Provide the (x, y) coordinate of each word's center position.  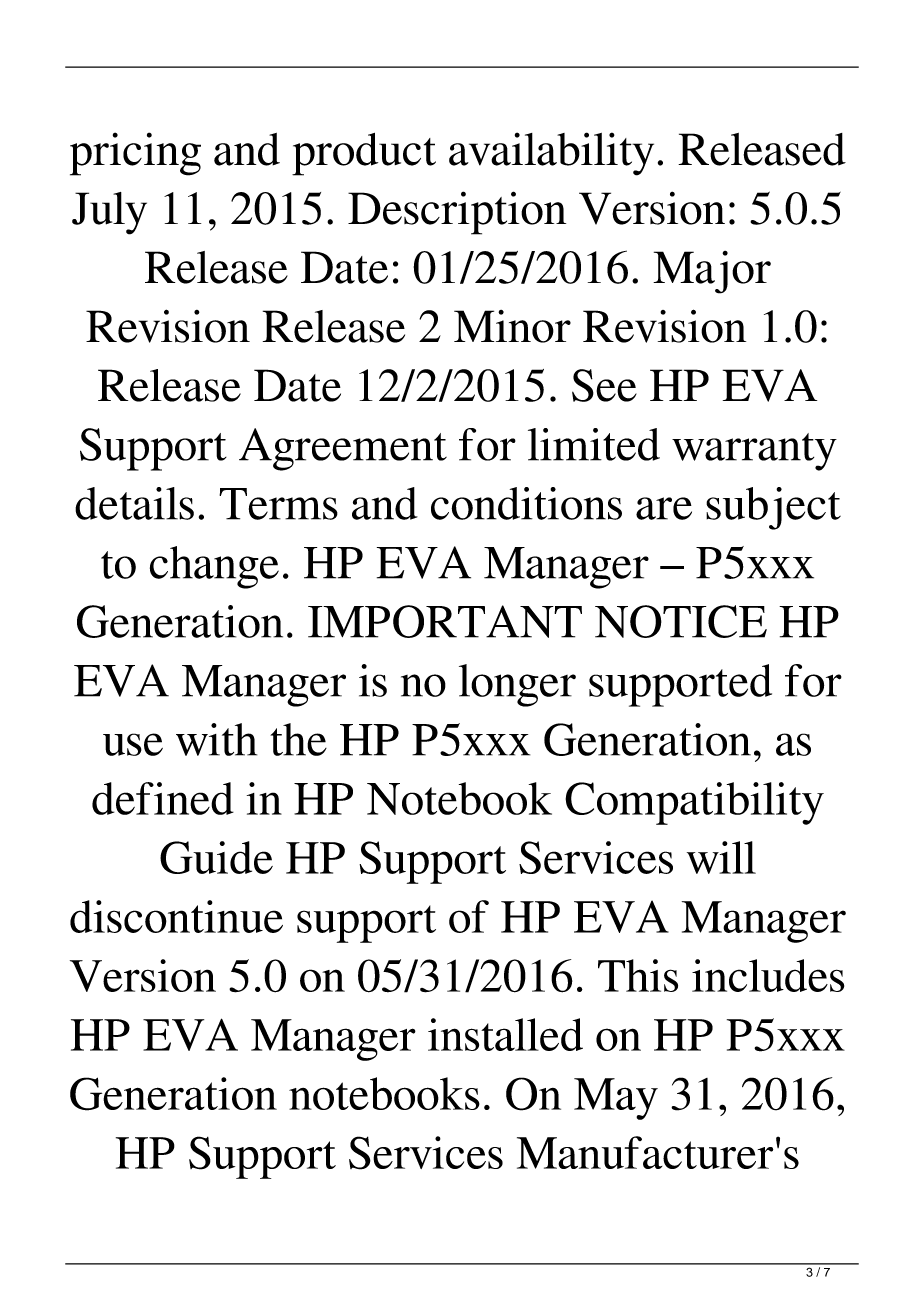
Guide (216, 857)
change (214, 567)
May (616, 1099)
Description (457, 213)
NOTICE (681, 621)
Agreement (343, 449)
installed (505, 1034)
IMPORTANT (445, 621)
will (721, 857)
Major (712, 272)
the (298, 739)
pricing (135, 154)
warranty (754, 452)
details (134, 503)
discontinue (176, 916)
